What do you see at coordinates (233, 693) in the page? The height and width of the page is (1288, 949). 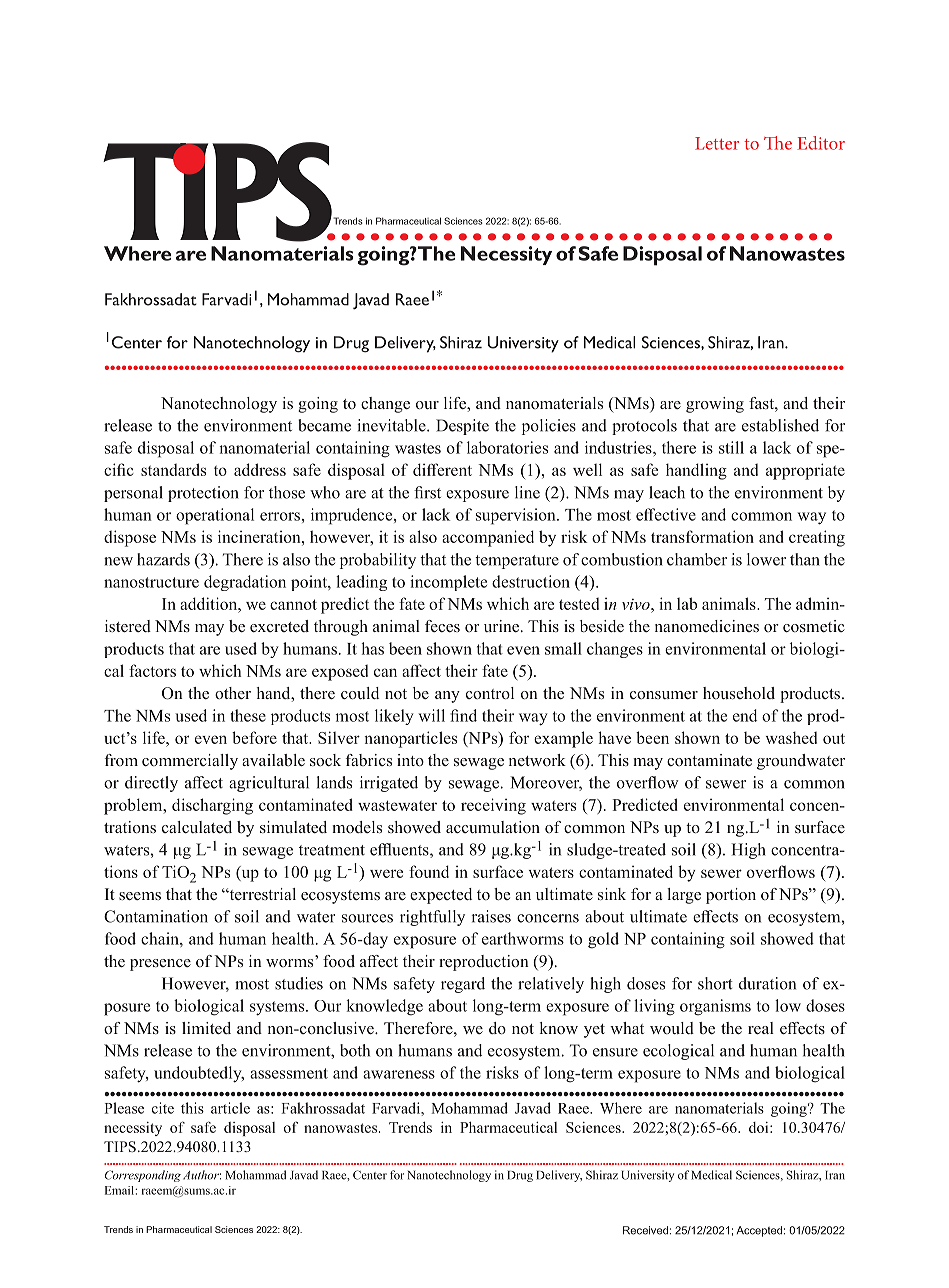 I see `other` at bounding box center [233, 693].
